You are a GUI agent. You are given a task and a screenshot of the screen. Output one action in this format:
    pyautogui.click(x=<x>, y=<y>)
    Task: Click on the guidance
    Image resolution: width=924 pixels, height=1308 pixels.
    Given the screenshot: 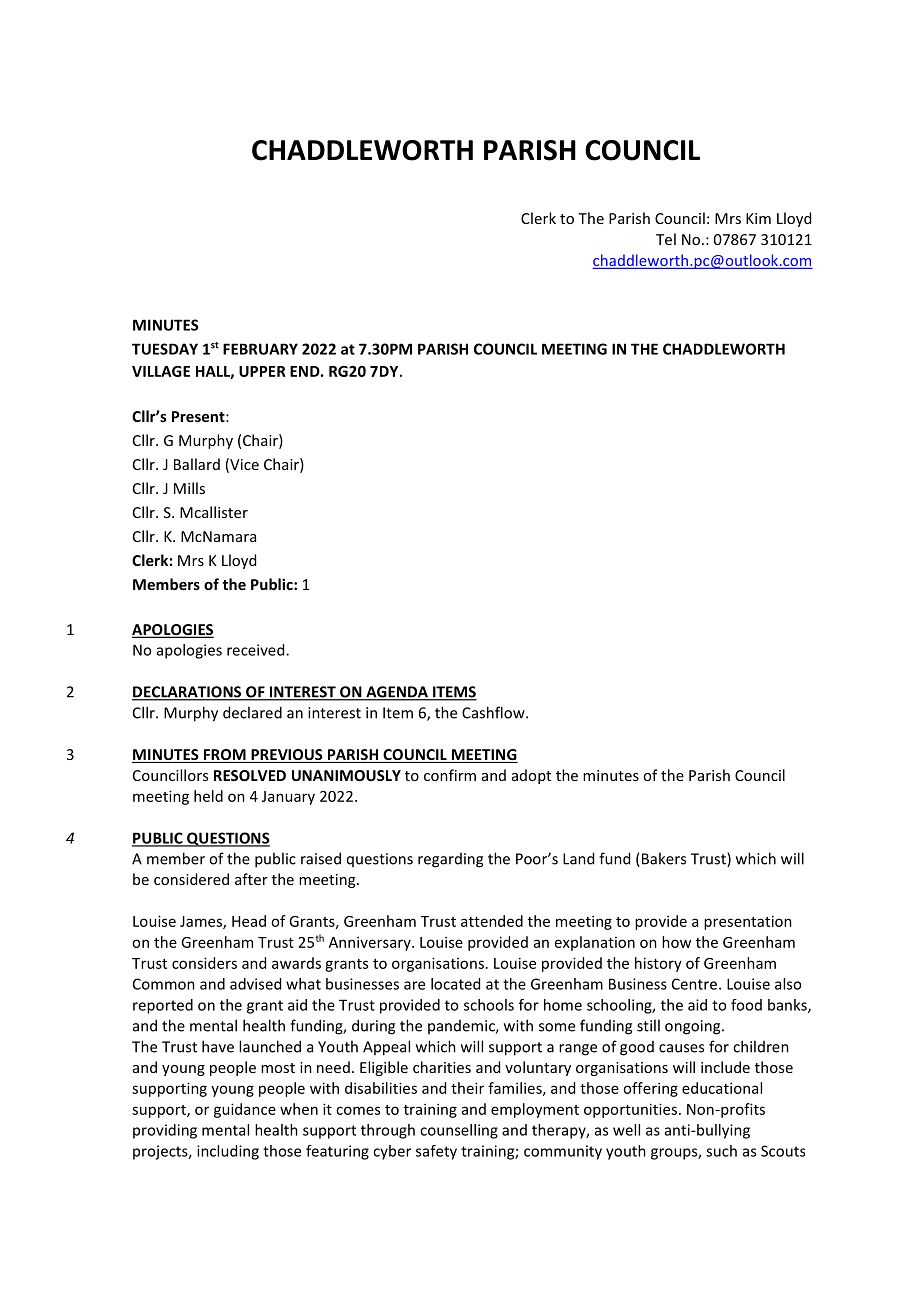 What is the action you would take?
    pyautogui.click(x=245, y=1110)
